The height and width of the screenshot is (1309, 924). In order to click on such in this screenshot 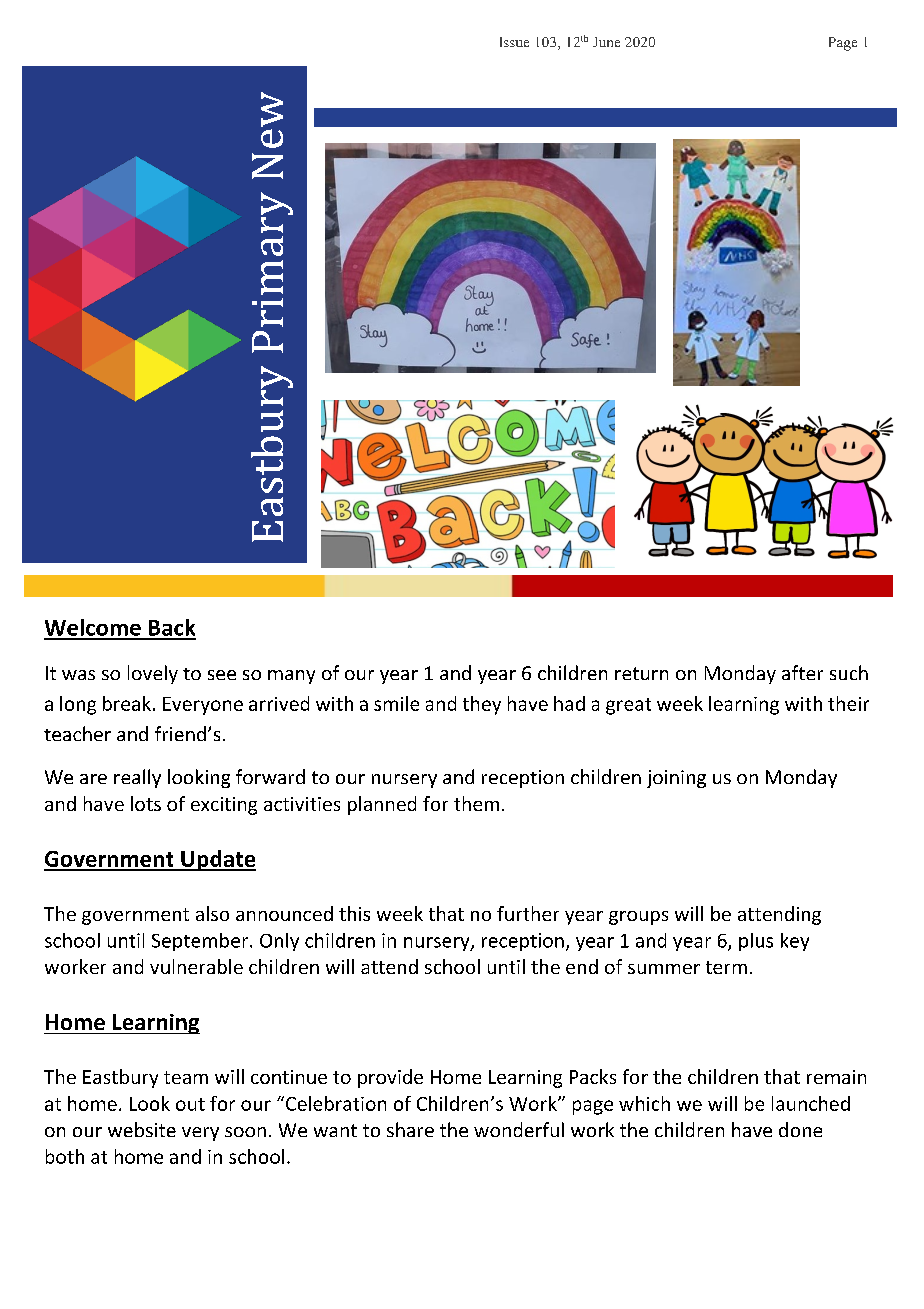, I will do `click(849, 672)`.
